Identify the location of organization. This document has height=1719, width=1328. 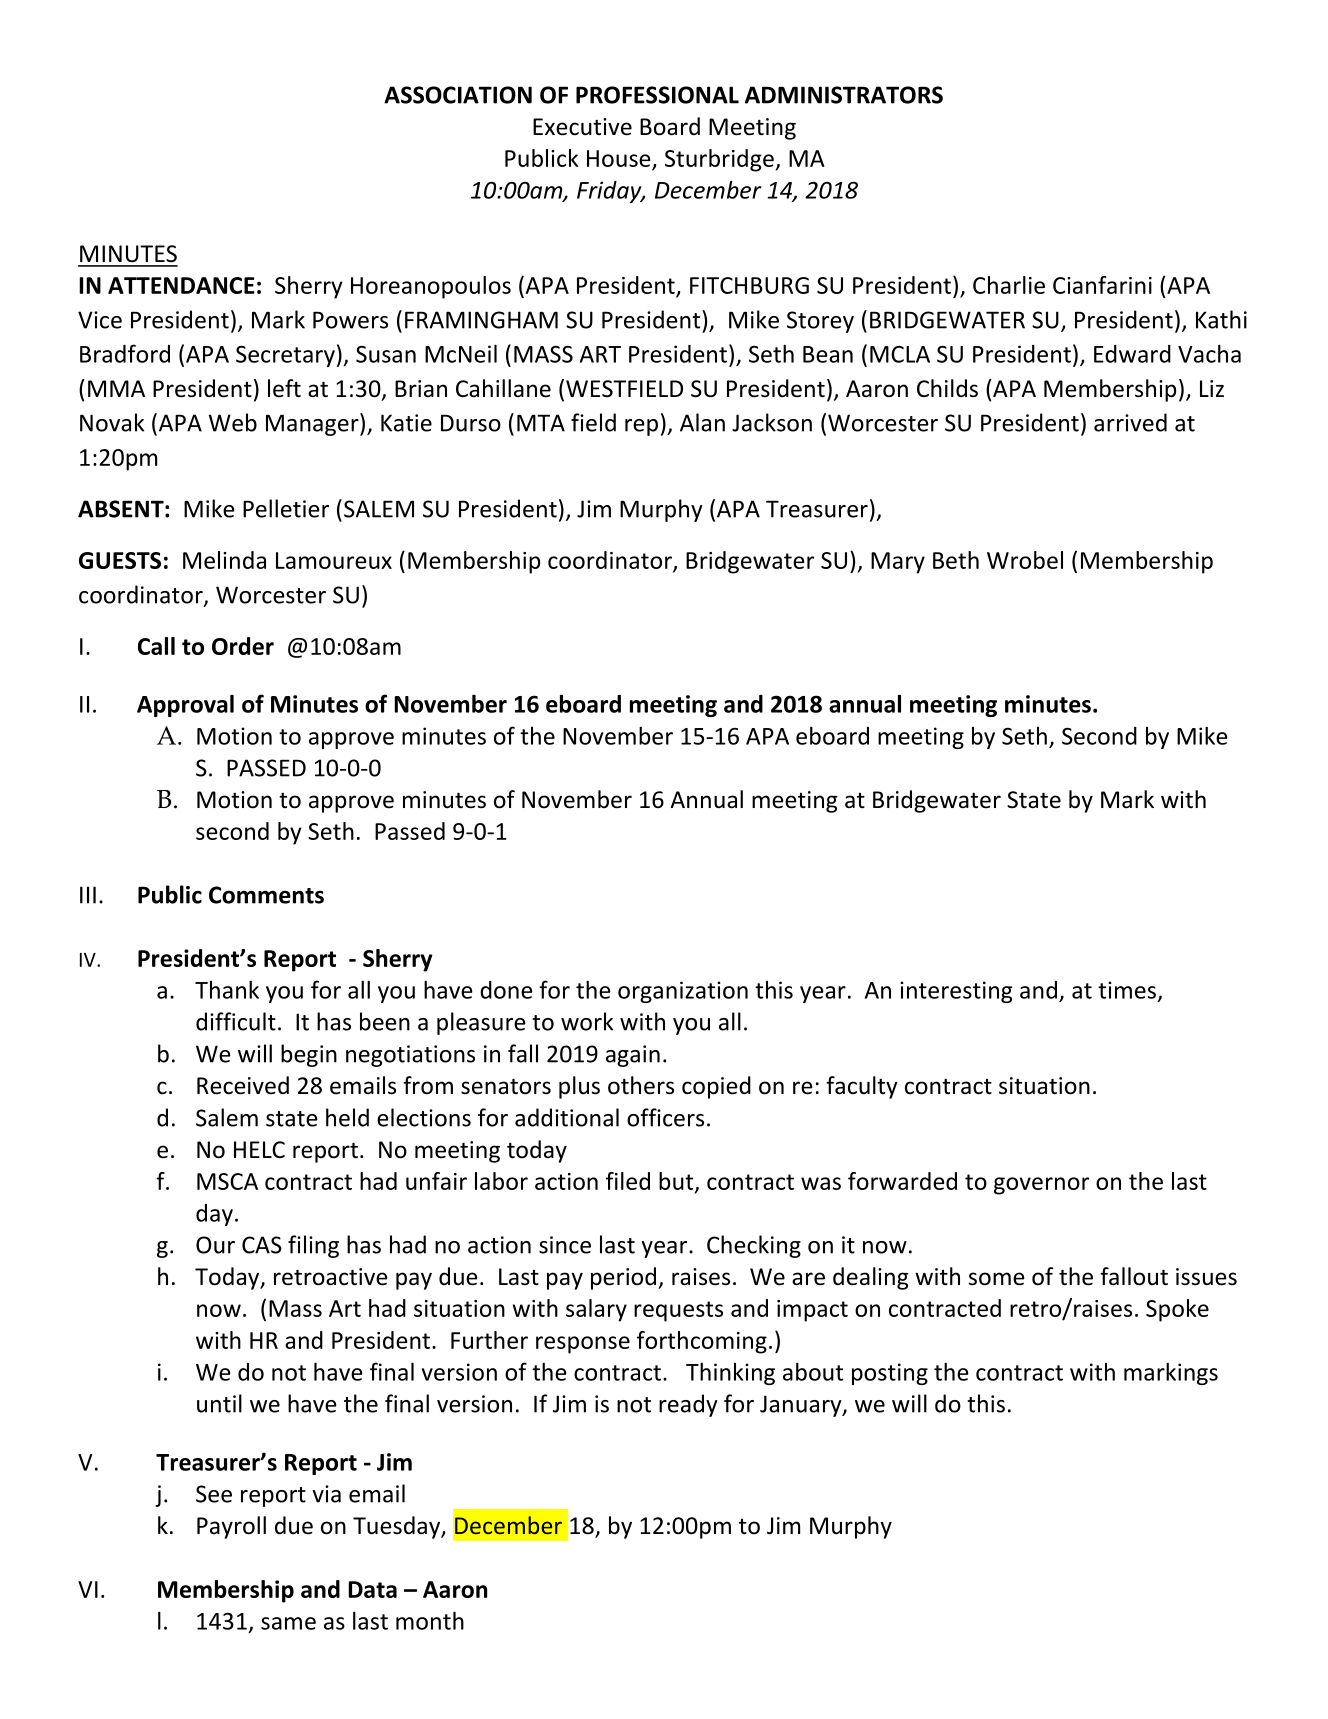
(683, 992).
